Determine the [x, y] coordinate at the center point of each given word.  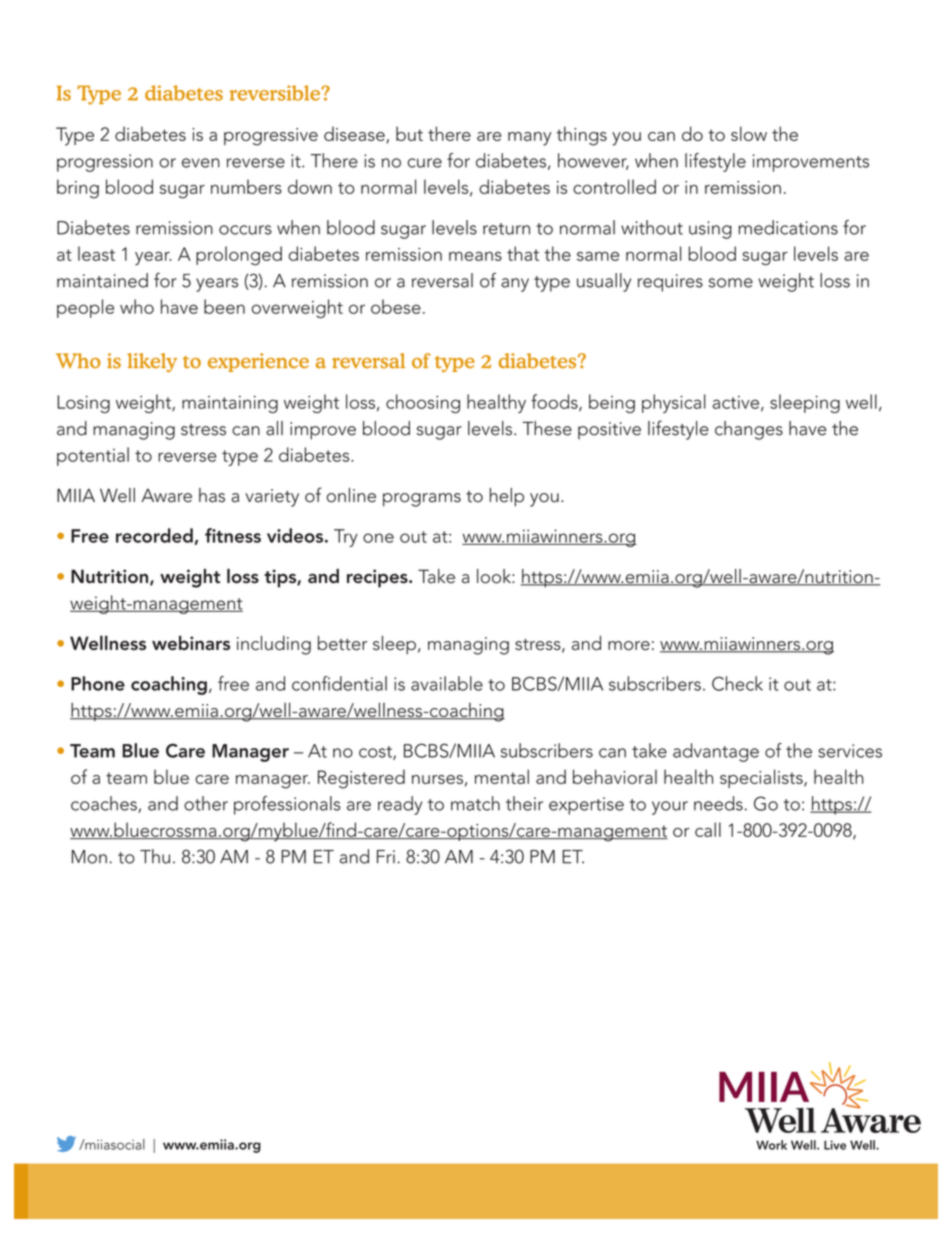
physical [674, 403]
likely [152, 362]
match [475, 803]
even [201, 163]
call [708, 829]
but [409, 133]
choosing [423, 403]
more [629, 645]
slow [749, 133]
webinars [191, 643]
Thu [155, 856]
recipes [378, 578]
